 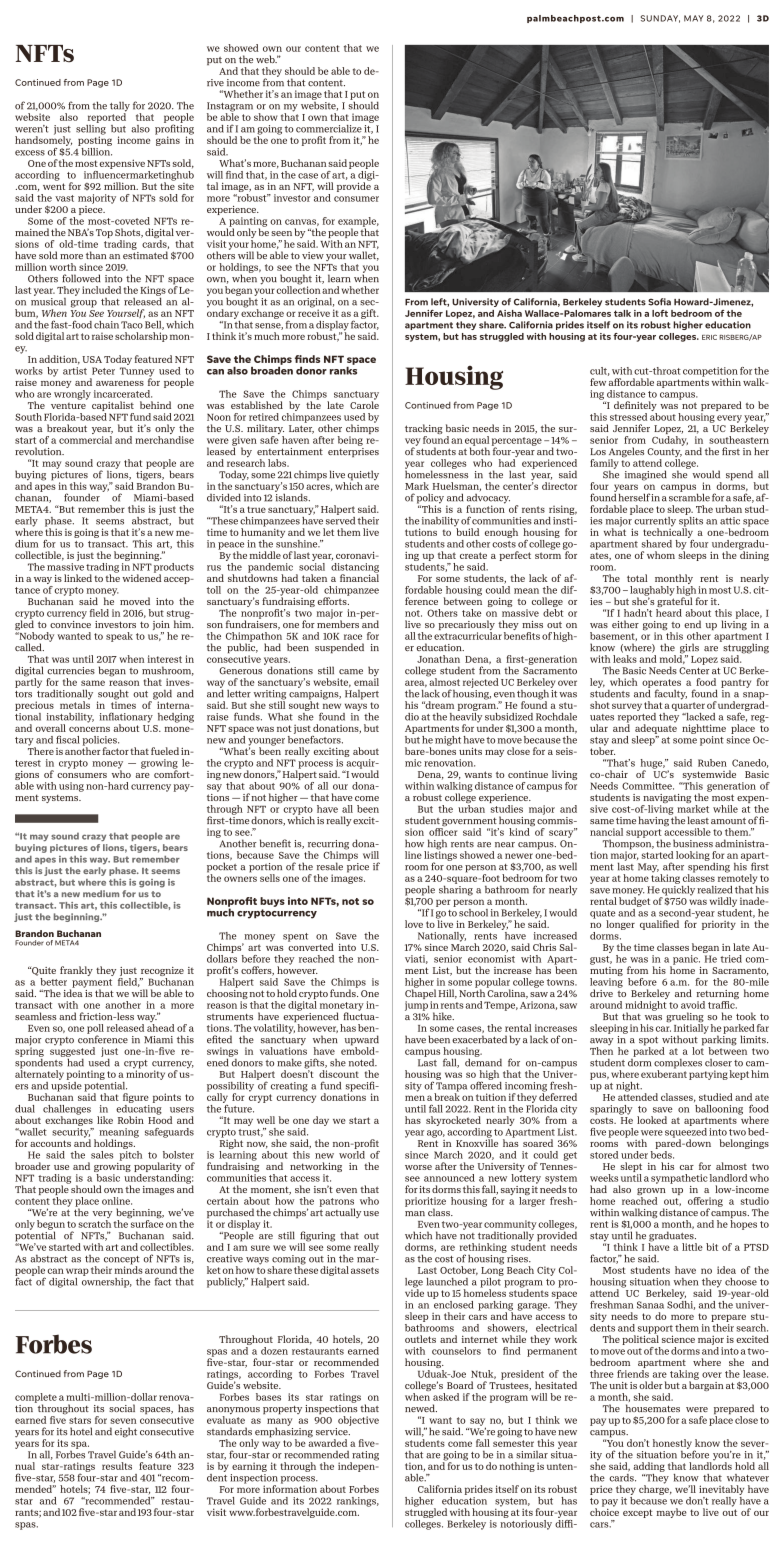 What do you see at coordinates (364, 404) in the screenshot?
I see `Carole` at bounding box center [364, 404].
